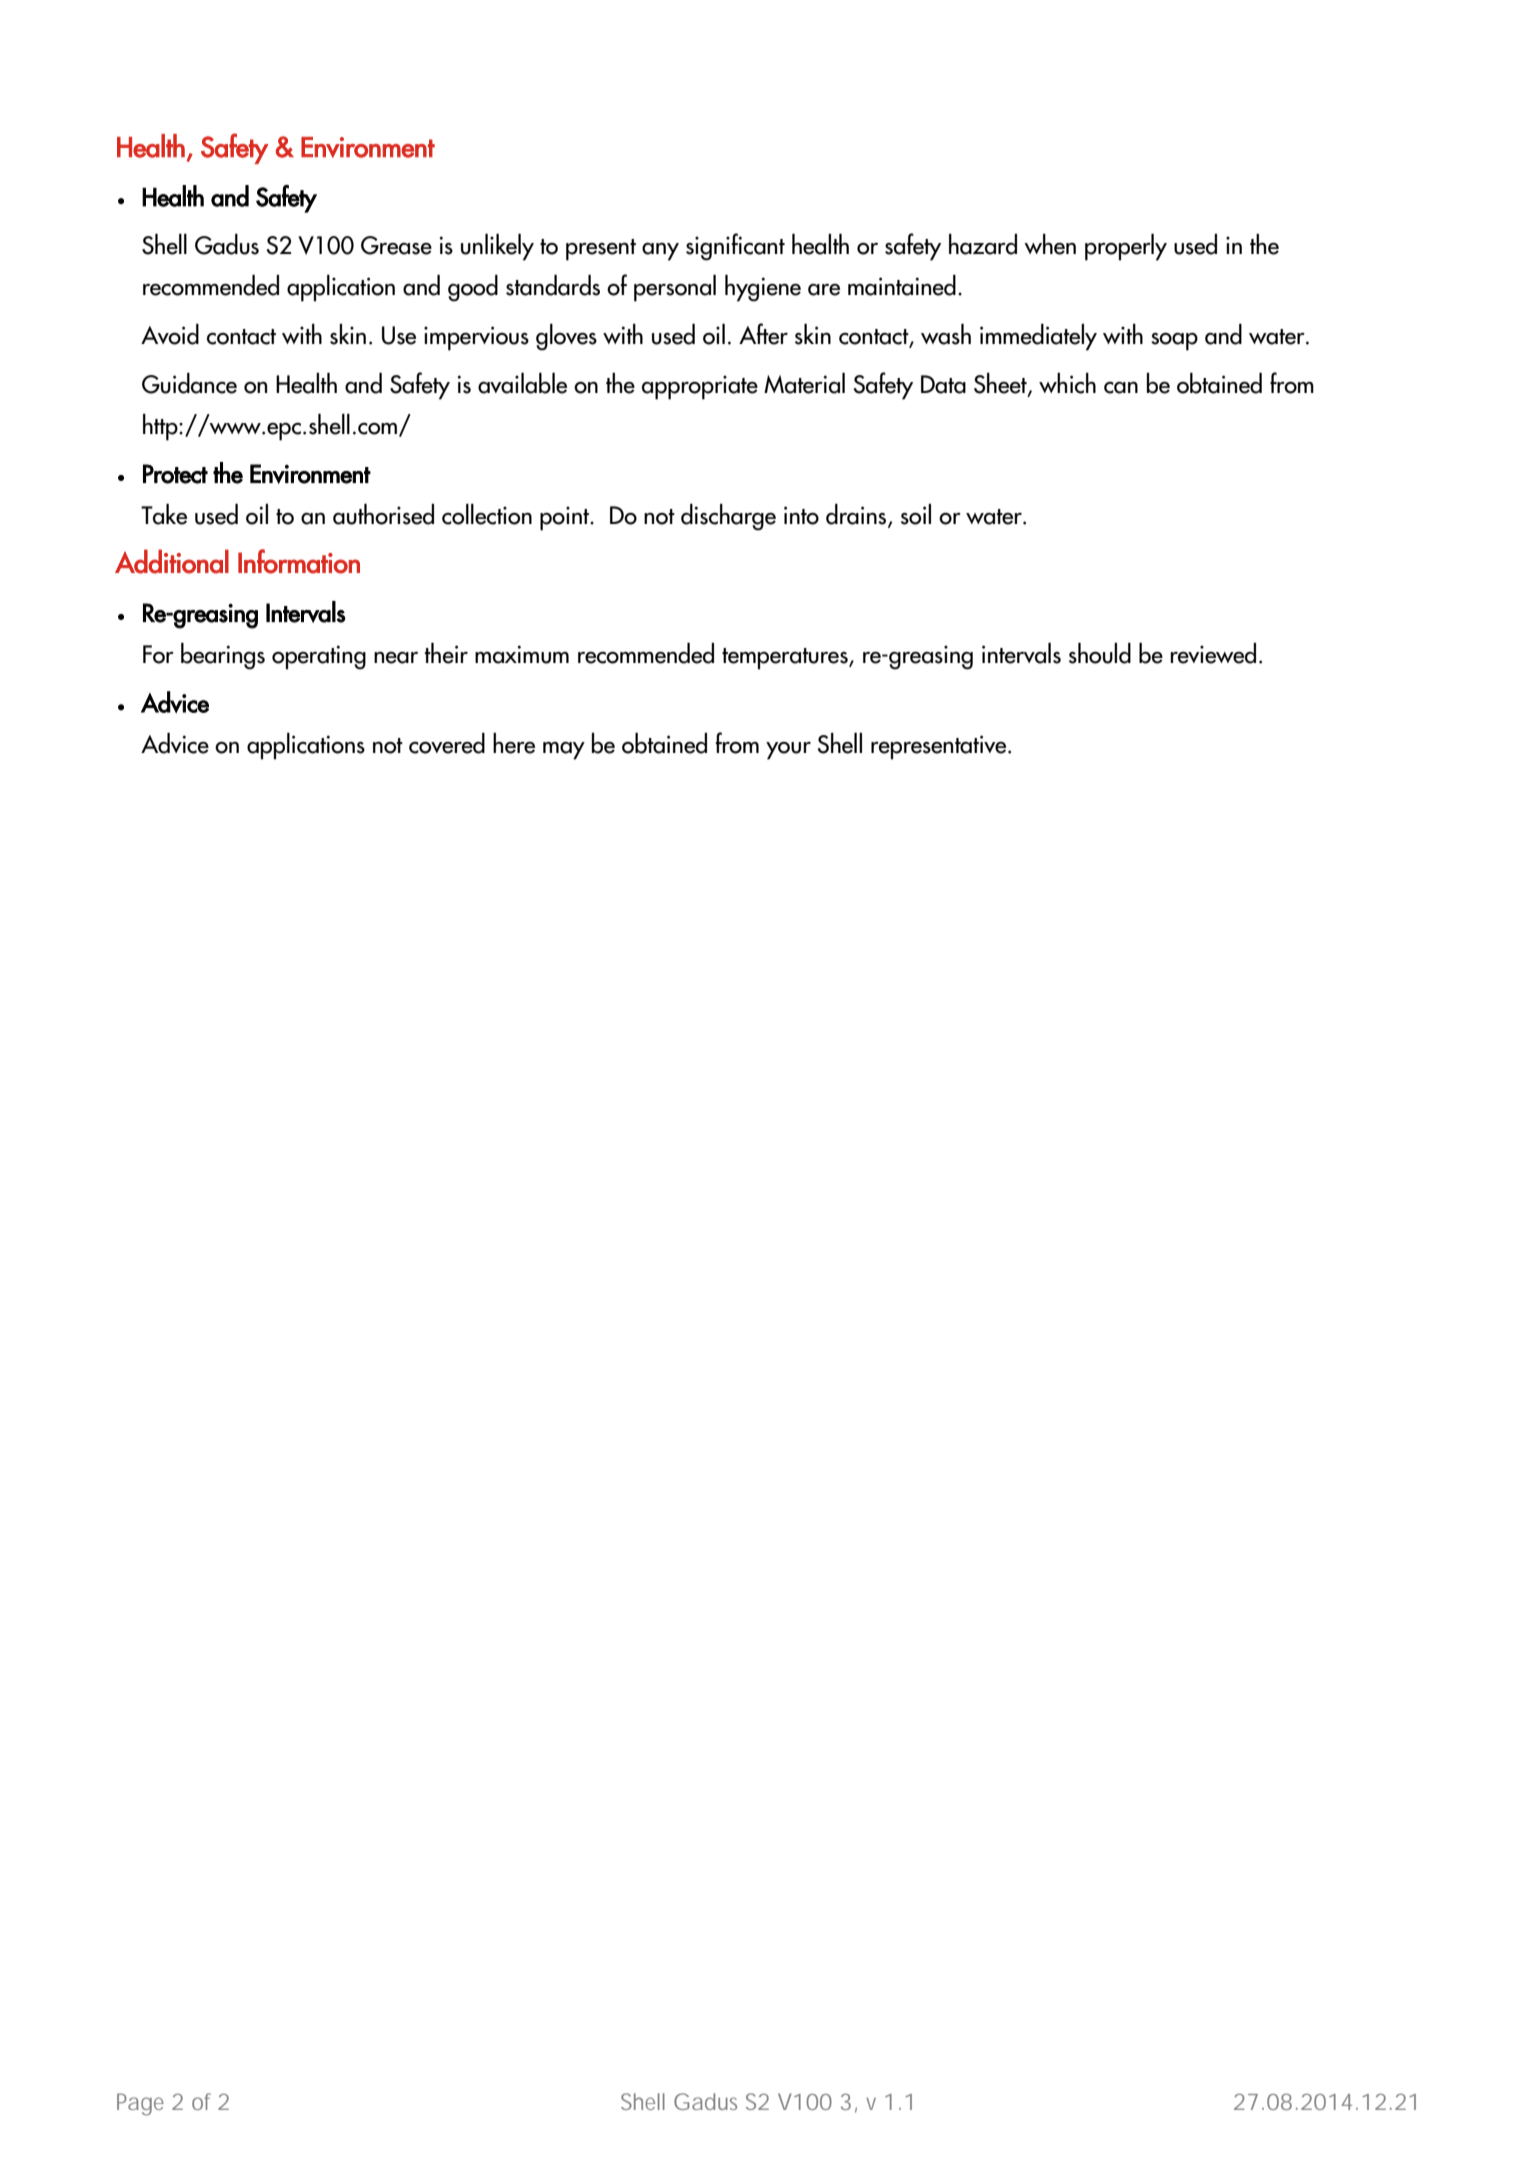  I want to click on personal, so click(675, 288).
